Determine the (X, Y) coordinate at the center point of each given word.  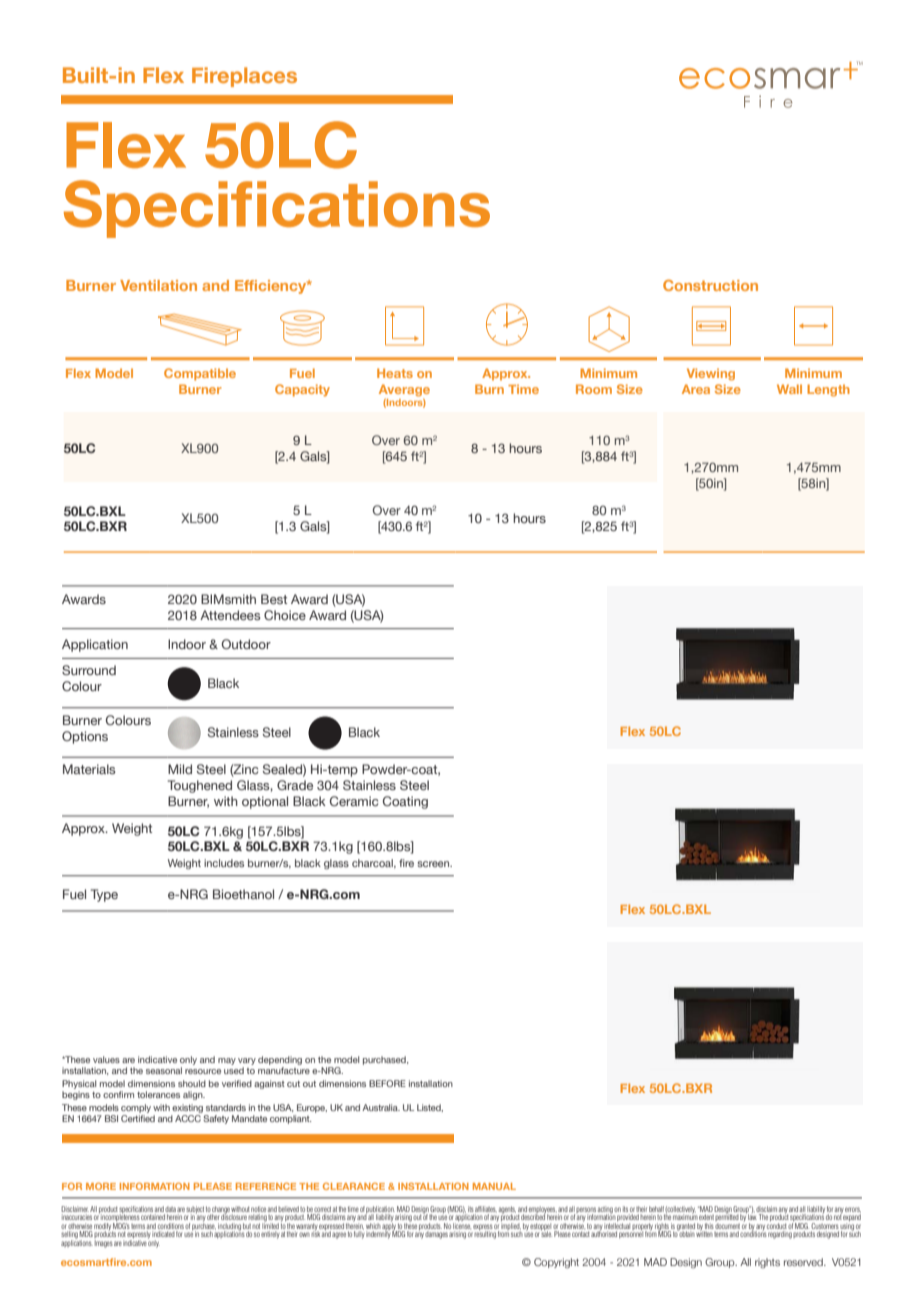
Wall (789, 389)
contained (153, 1217)
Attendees (230, 615)
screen (434, 864)
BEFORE (387, 1083)
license (462, 1226)
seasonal (164, 1070)
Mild (180, 769)
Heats (395, 373)
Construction (710, 285)
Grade (295, 785)
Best (274, 599)
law (752, 1216)
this (709, 1226)
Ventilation (158, 285)
